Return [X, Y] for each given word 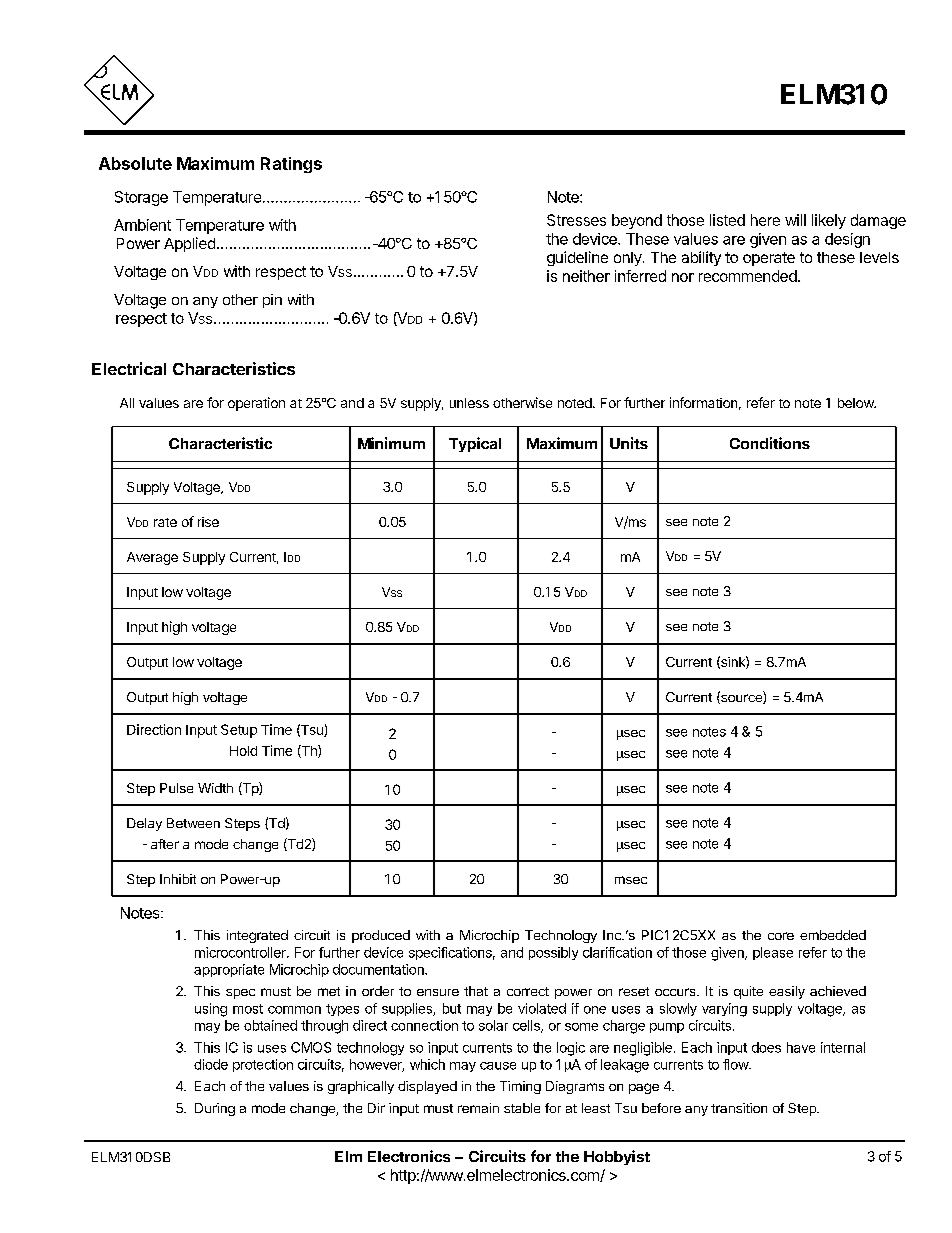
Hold [243, 751]
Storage [141, 198]
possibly [553, 953]
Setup [239, 731]
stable [522, 1108]
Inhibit [178, 879]
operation [256, 404]
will [795, 220]
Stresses [576, 220]
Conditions [770, 443]
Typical [475, 444]
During [215, 1109]
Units [629, 443]
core [781, 936]
